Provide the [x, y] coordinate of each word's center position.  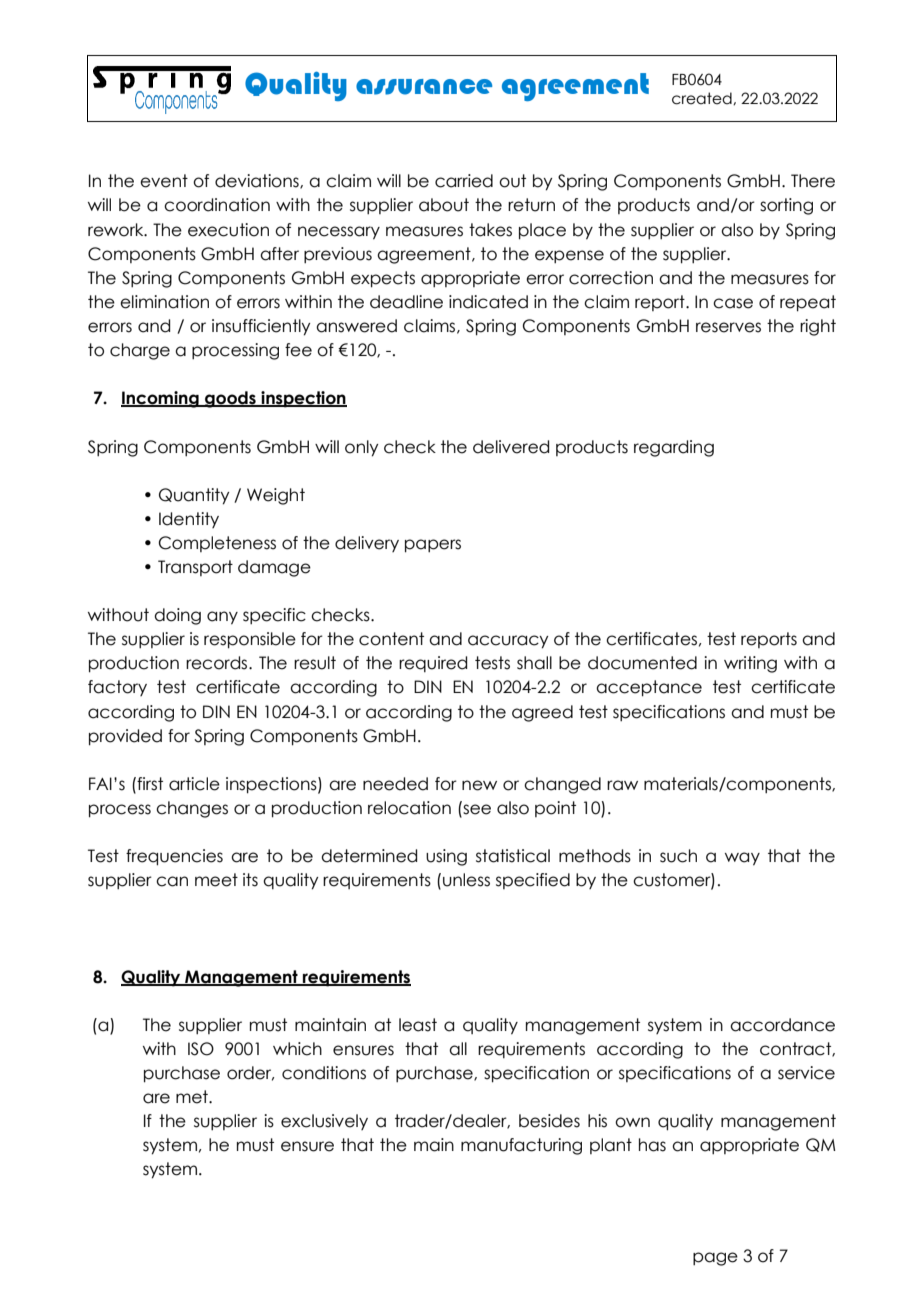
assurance [424, 87]
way [742, 859]
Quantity [194, 496]
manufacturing [521, 1146]
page [715, 1259]
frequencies [174, 857]
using [446, 857]
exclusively [324, 1122]
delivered [511, 447]
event [164, 181]
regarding [674, 448]
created [703, 98]
